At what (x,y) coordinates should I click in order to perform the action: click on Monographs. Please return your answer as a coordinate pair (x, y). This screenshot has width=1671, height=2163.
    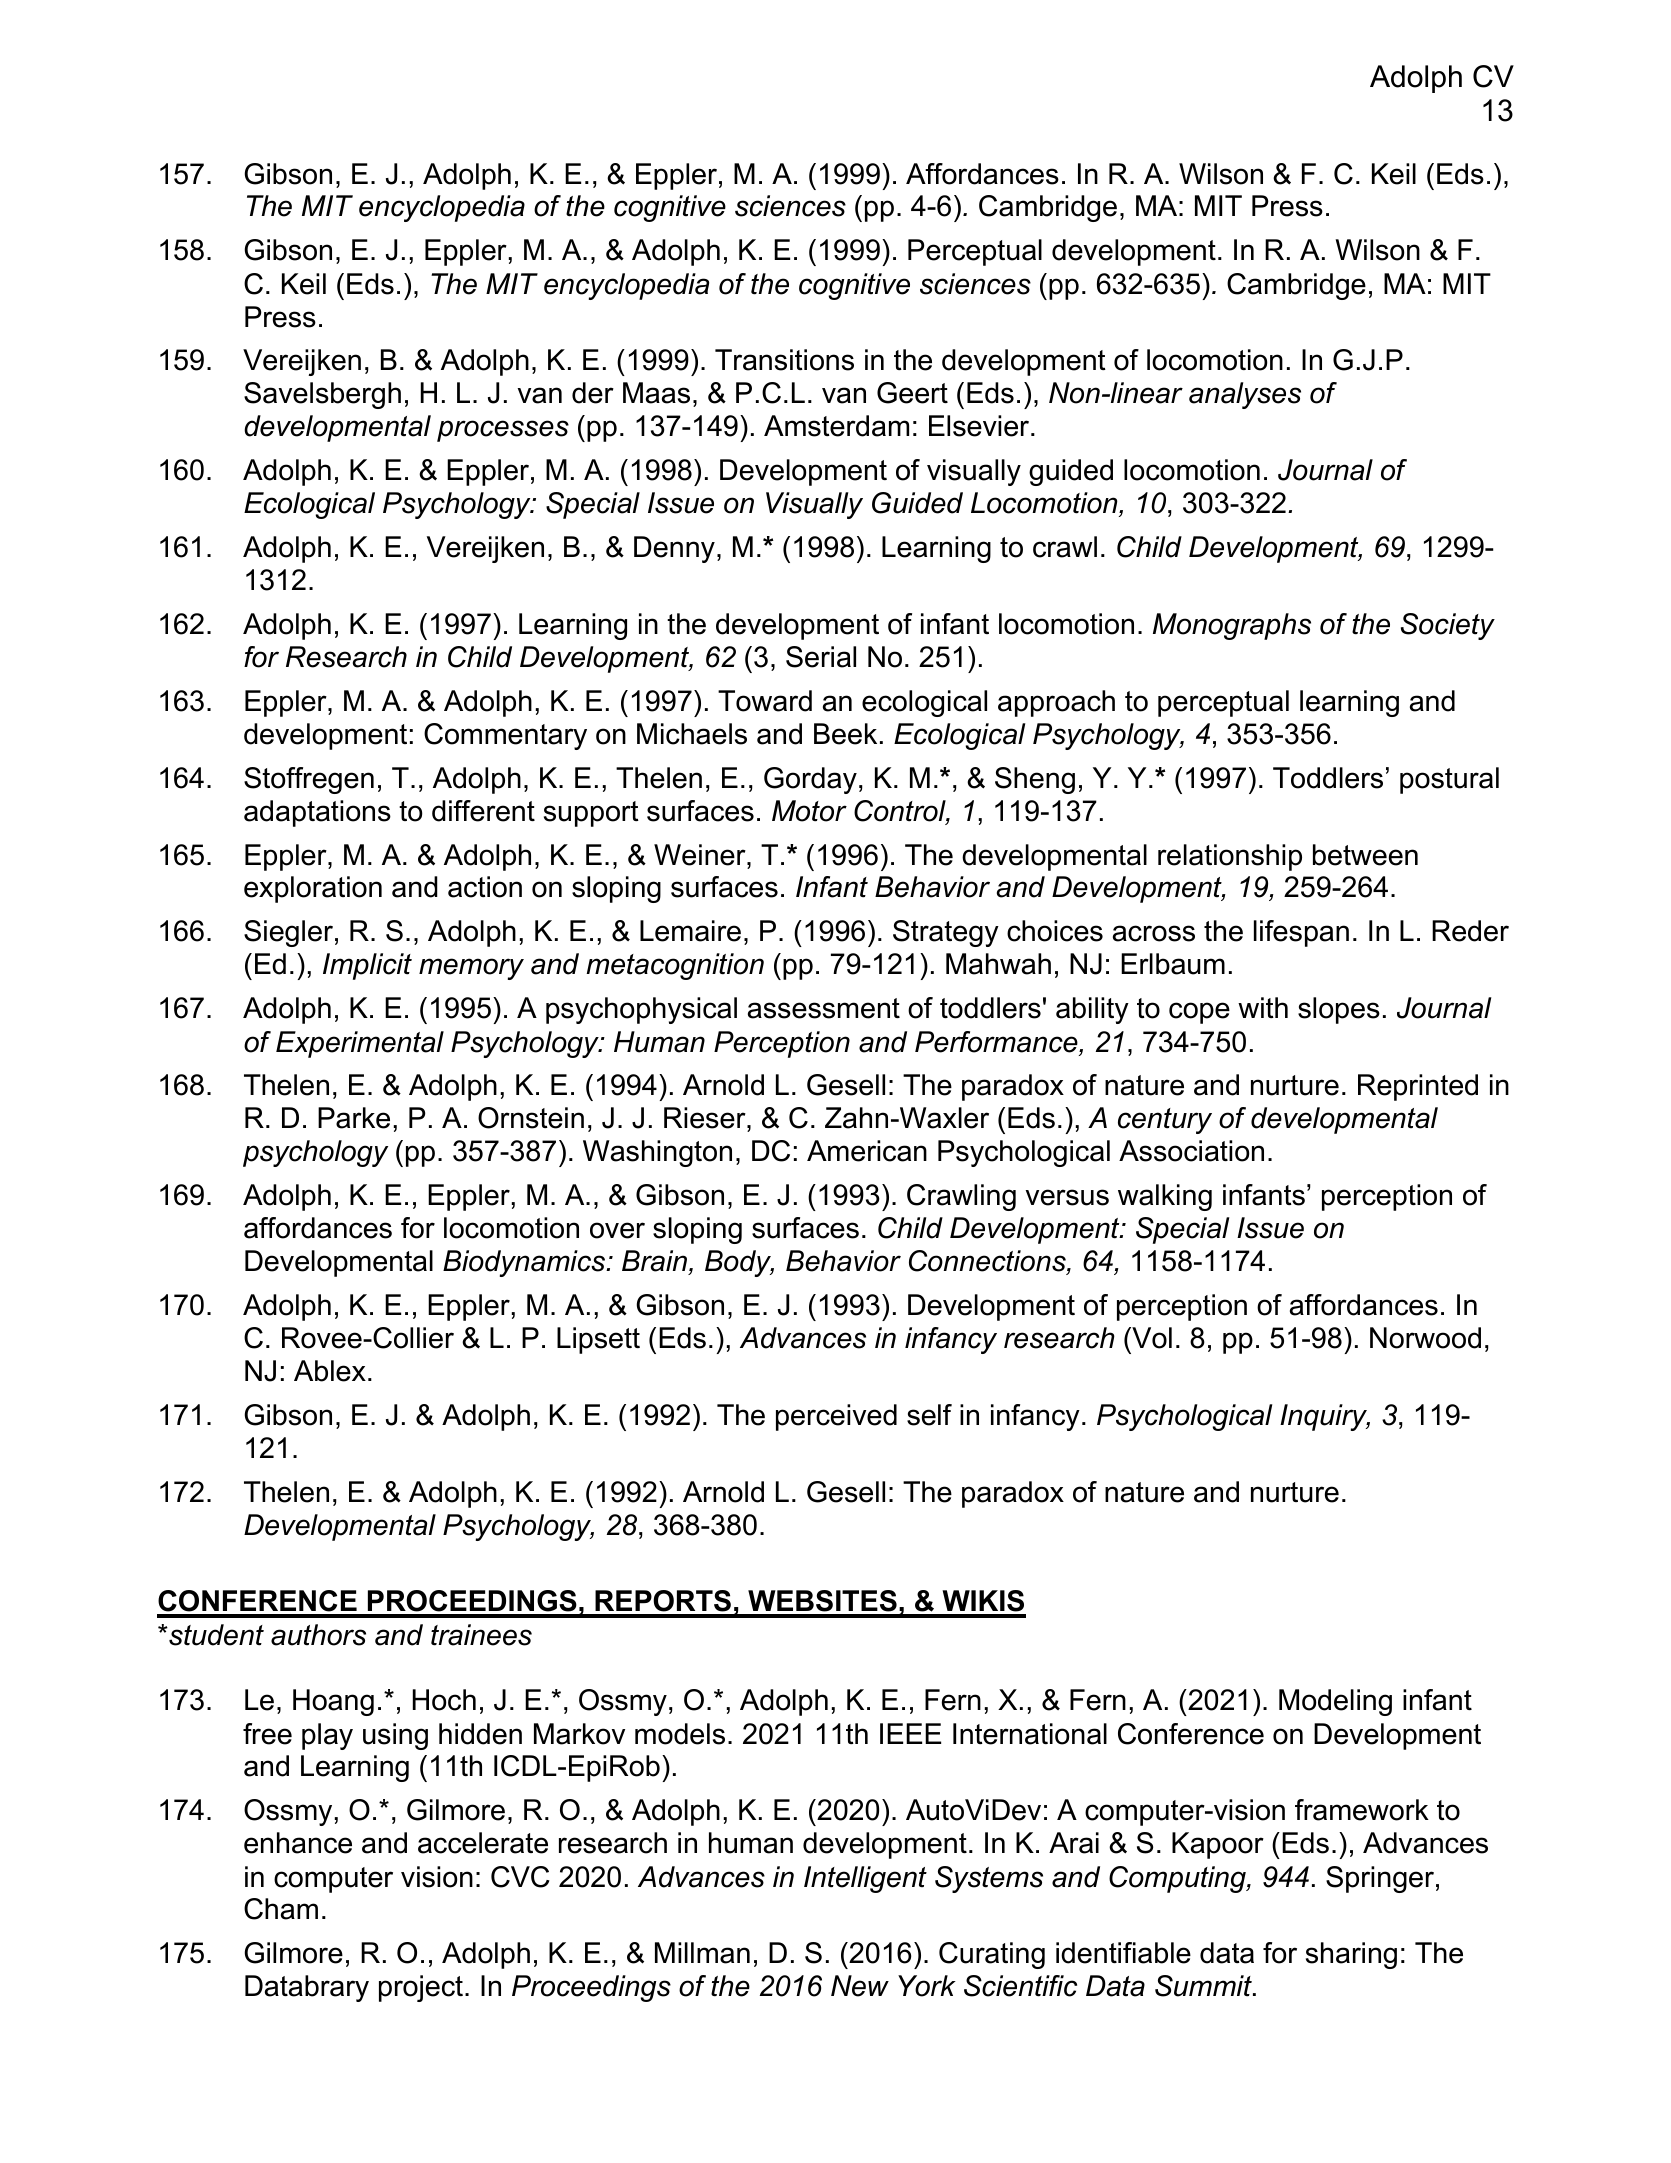
    Looking at the image, I should click on (1232, 626).
